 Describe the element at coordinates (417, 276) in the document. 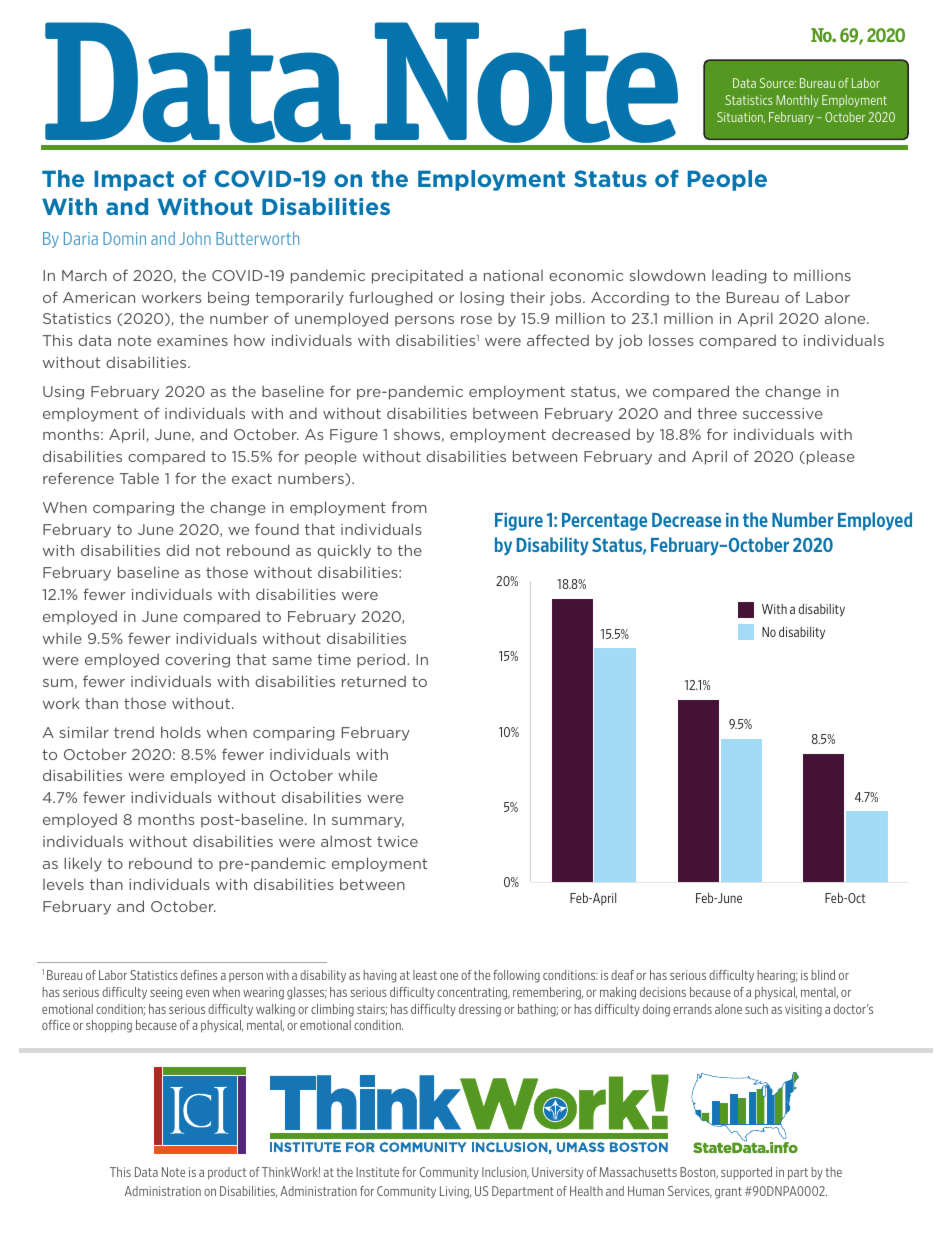

I see `precipitated` at that location.
